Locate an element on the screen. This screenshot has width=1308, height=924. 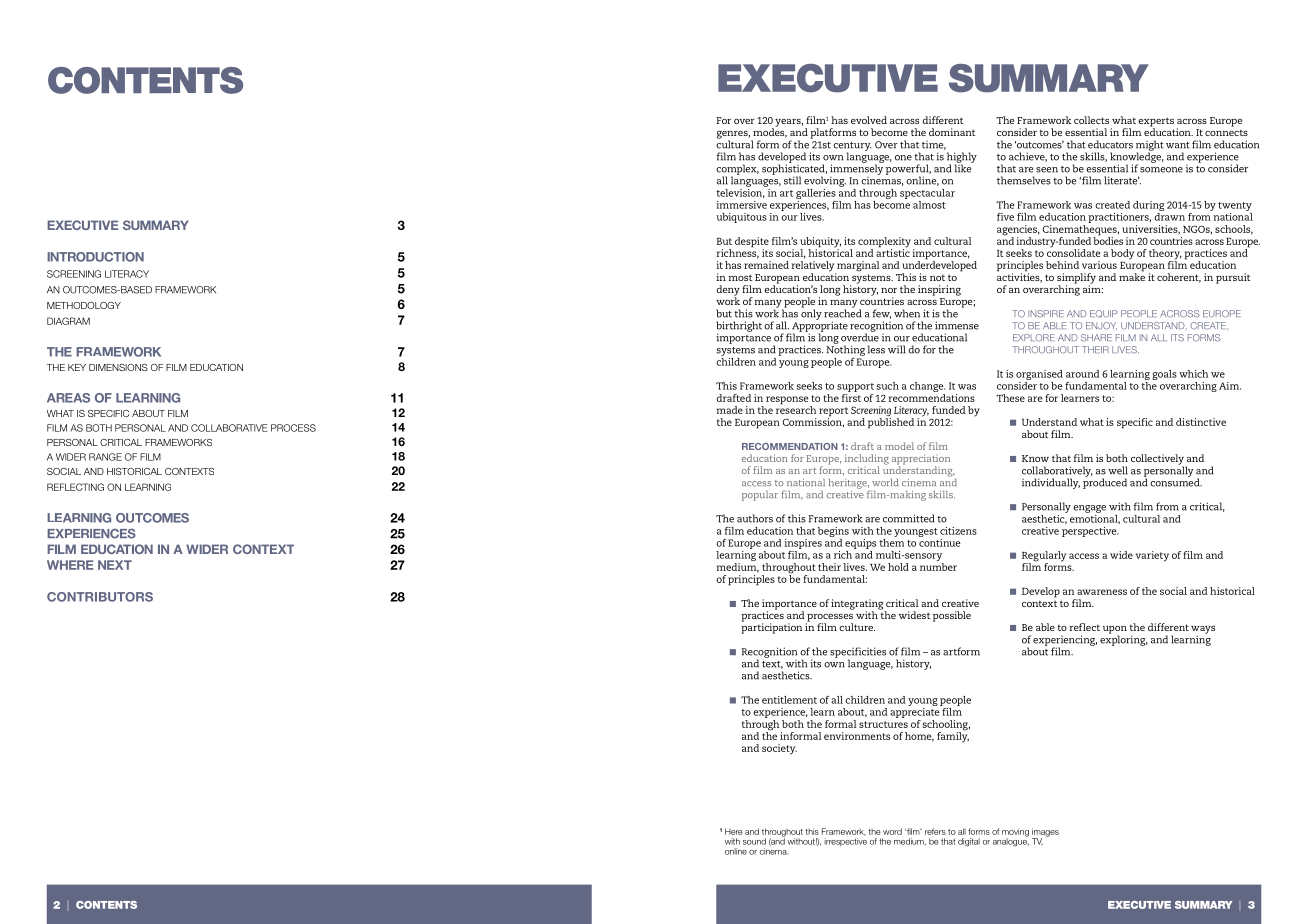
participation is located at coordinates (771, 627).
